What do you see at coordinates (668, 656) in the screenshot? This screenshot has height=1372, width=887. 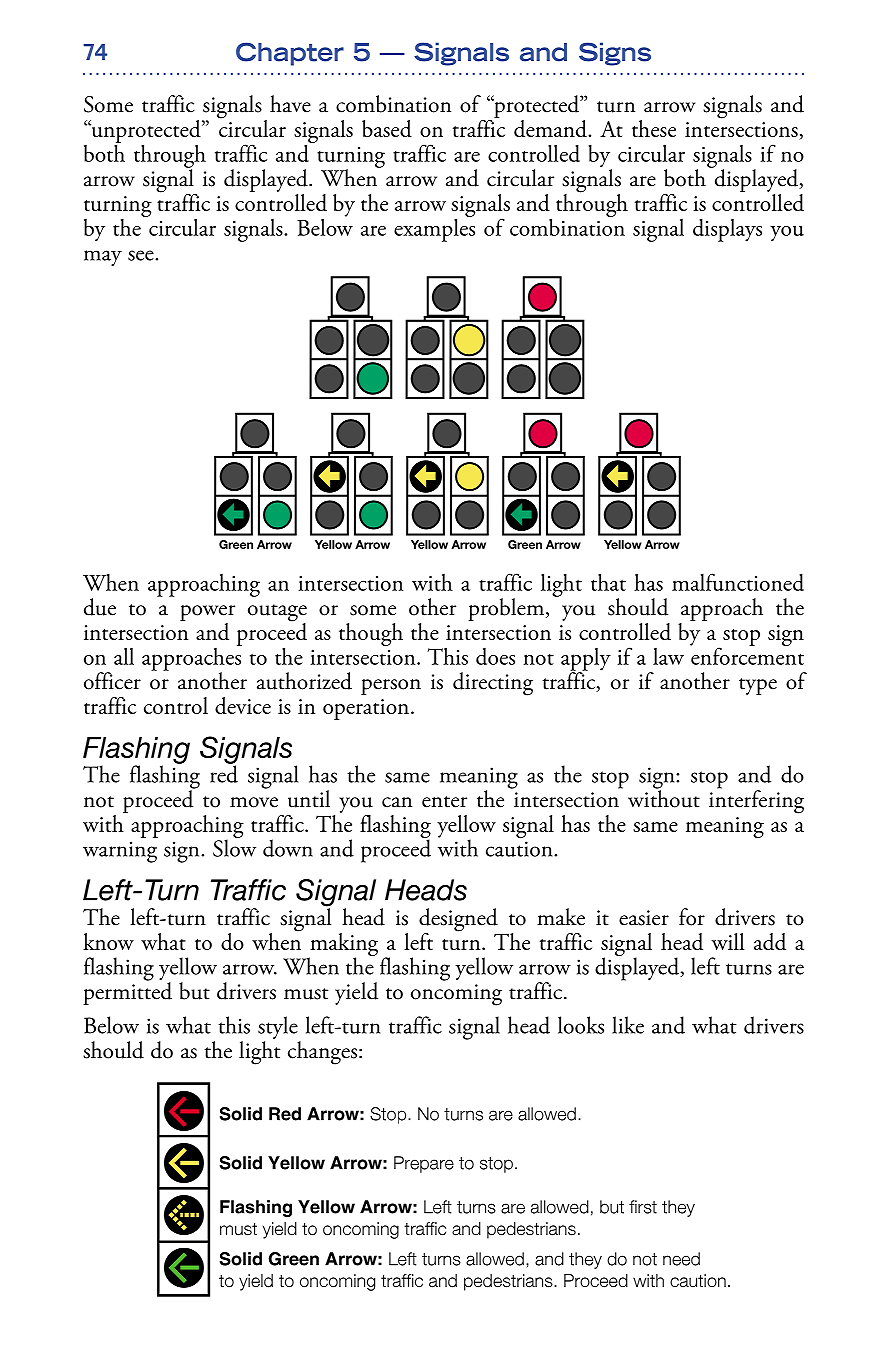 I see `law` at bounding box center [668, 656].
